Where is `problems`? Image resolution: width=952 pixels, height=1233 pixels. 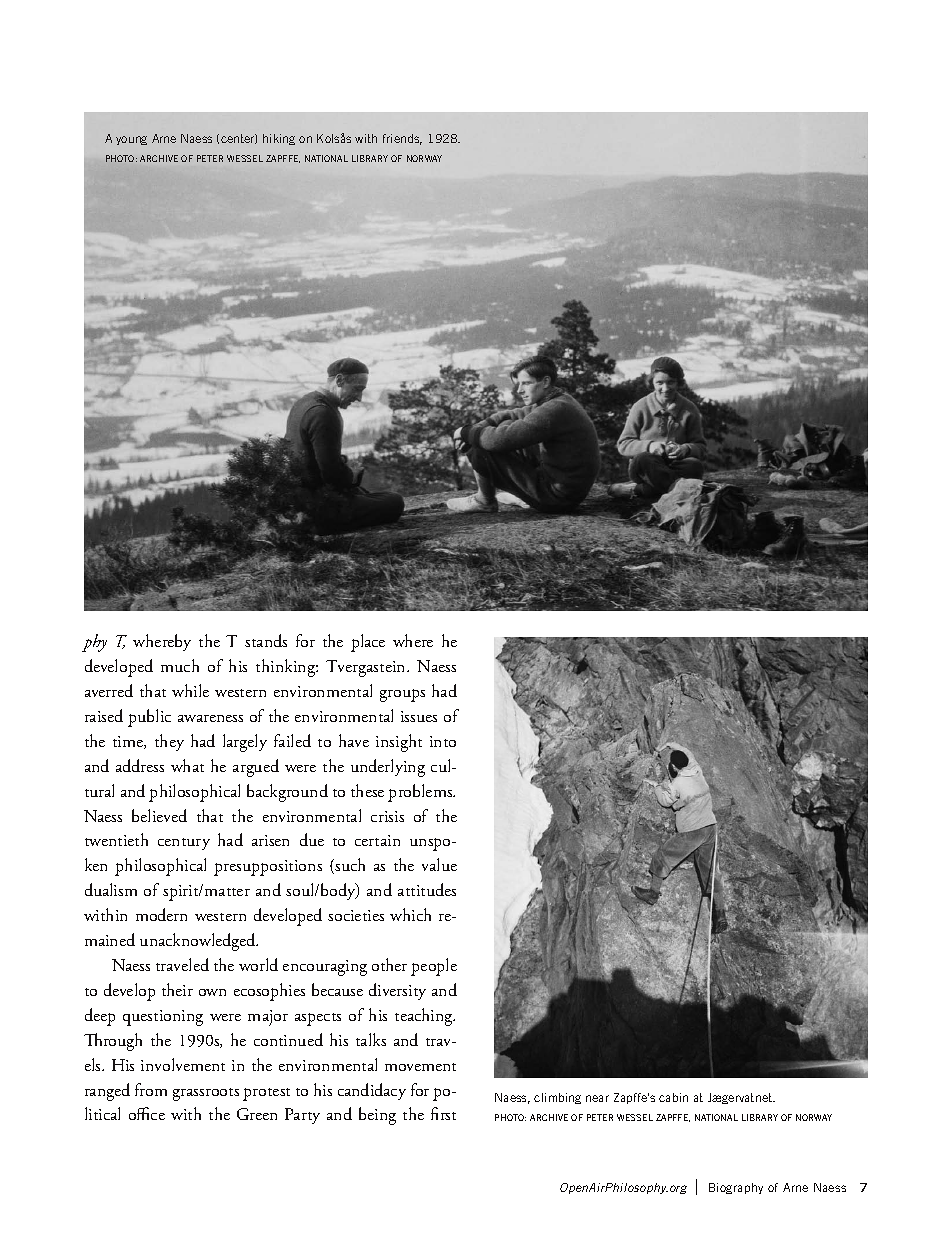
problems is located at coordinates (421, 793).
